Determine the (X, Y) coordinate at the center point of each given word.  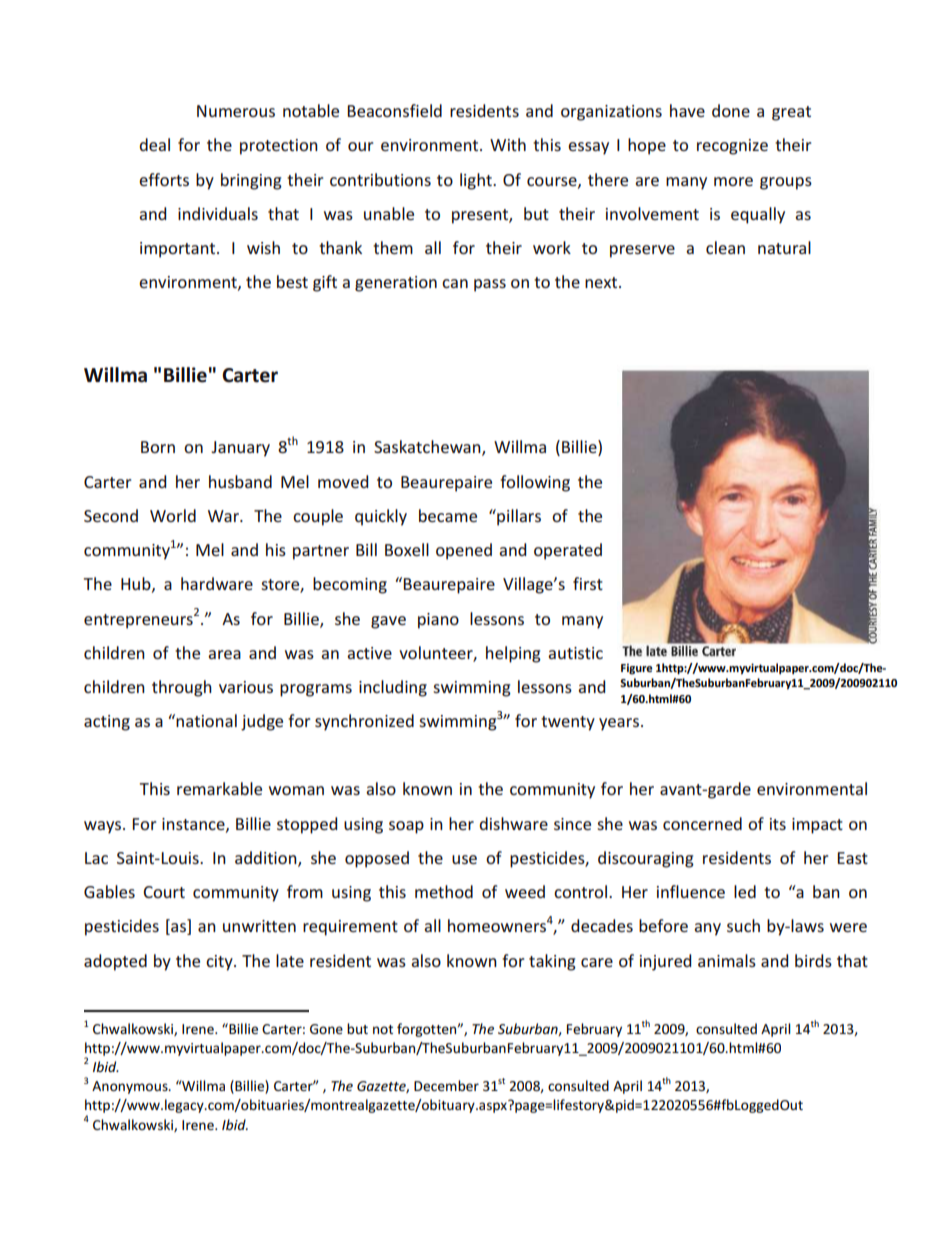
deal (154, 144)
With (508, 144)
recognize (732, 147)
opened (464, 551)
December (446, 1085)
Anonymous (131, 1087)
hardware (217, 583)
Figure (637, 669)
